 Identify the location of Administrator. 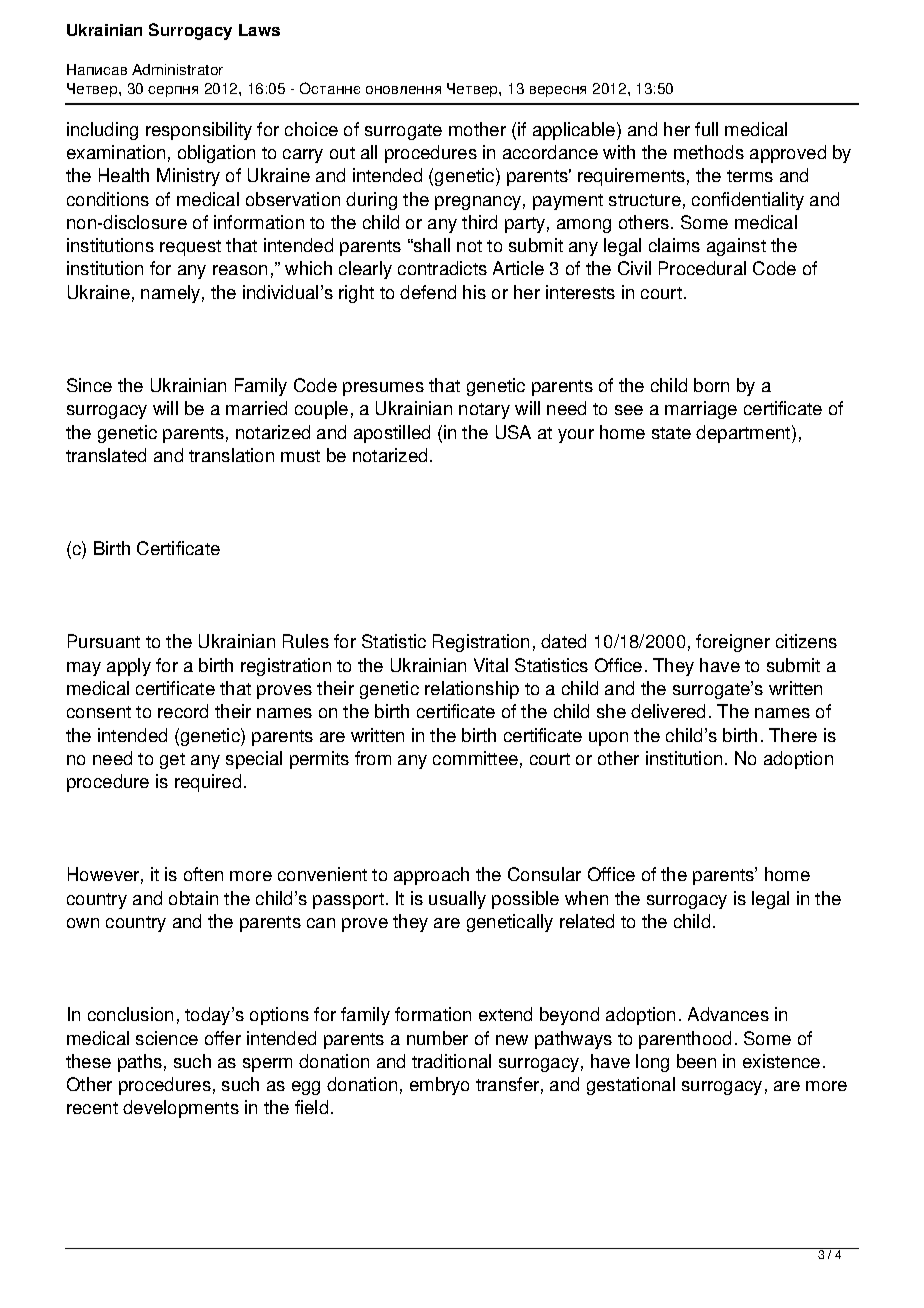
(177, 69).
